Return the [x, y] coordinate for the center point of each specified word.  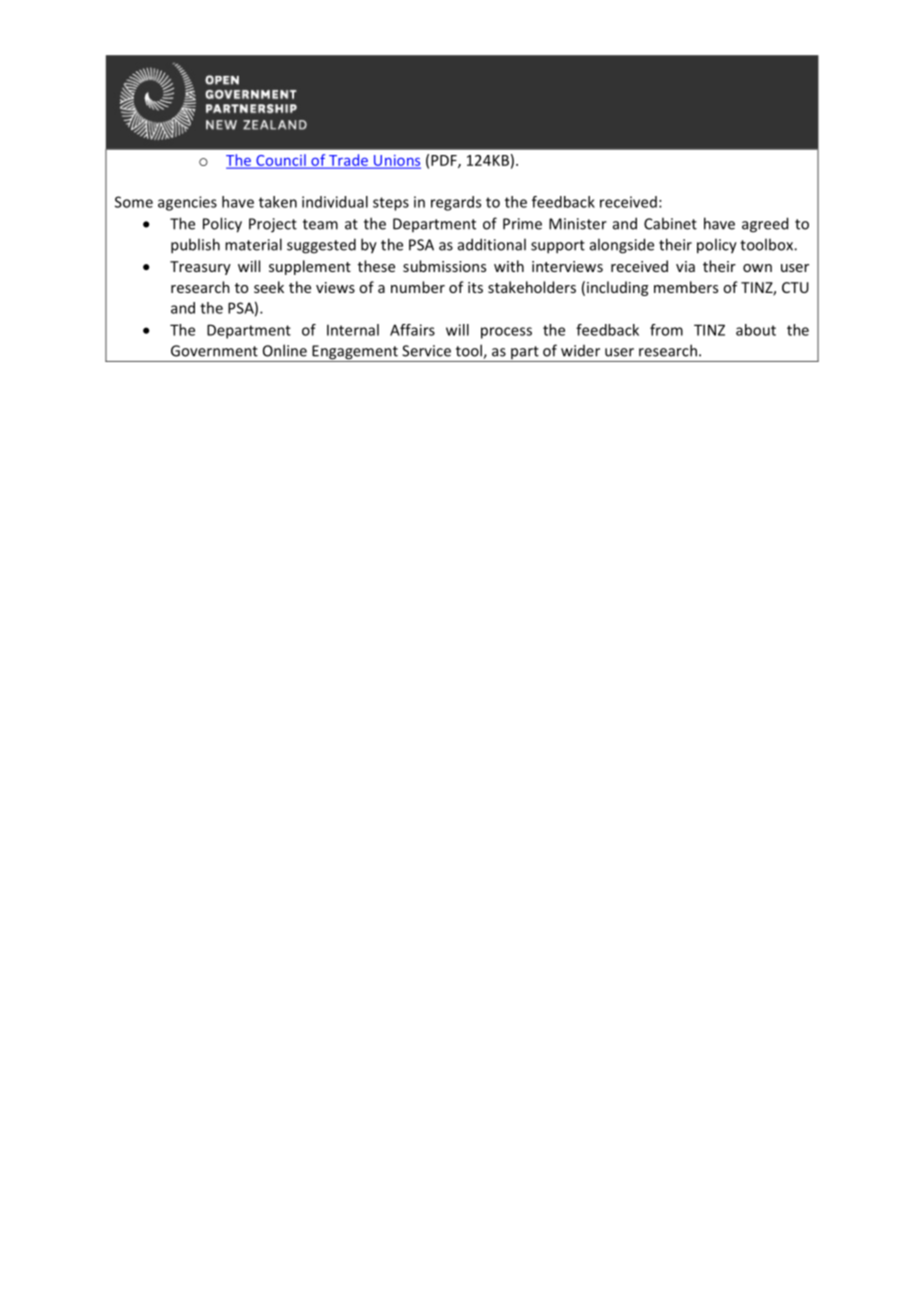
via [685, 266]
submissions [444, 266]
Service [426, 351]
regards [456, 203]
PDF [445, 161]
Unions [396, 161]
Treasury [200, 268]
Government [214, 351]
